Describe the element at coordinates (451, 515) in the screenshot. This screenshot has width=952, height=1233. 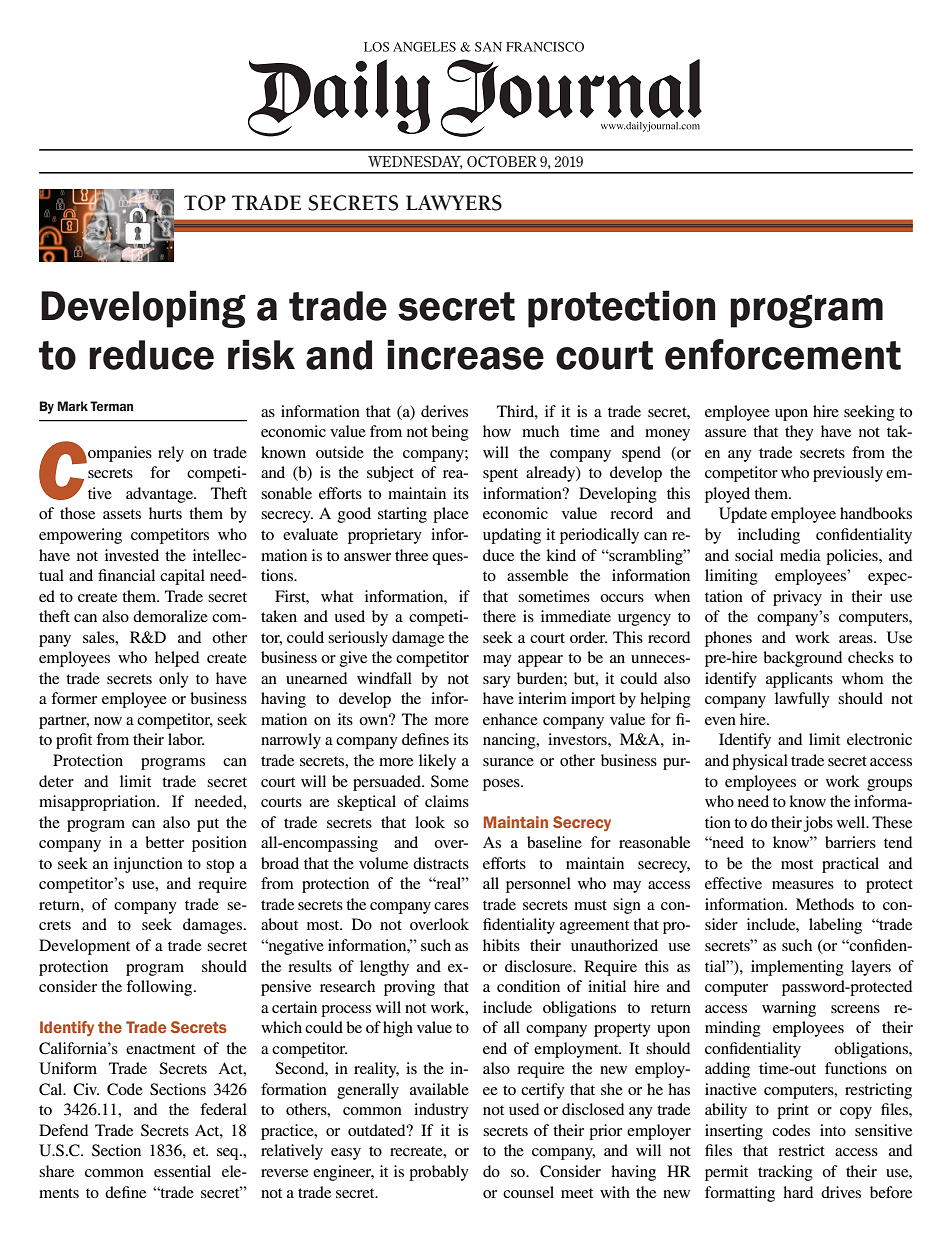
I see `place` at that location.
